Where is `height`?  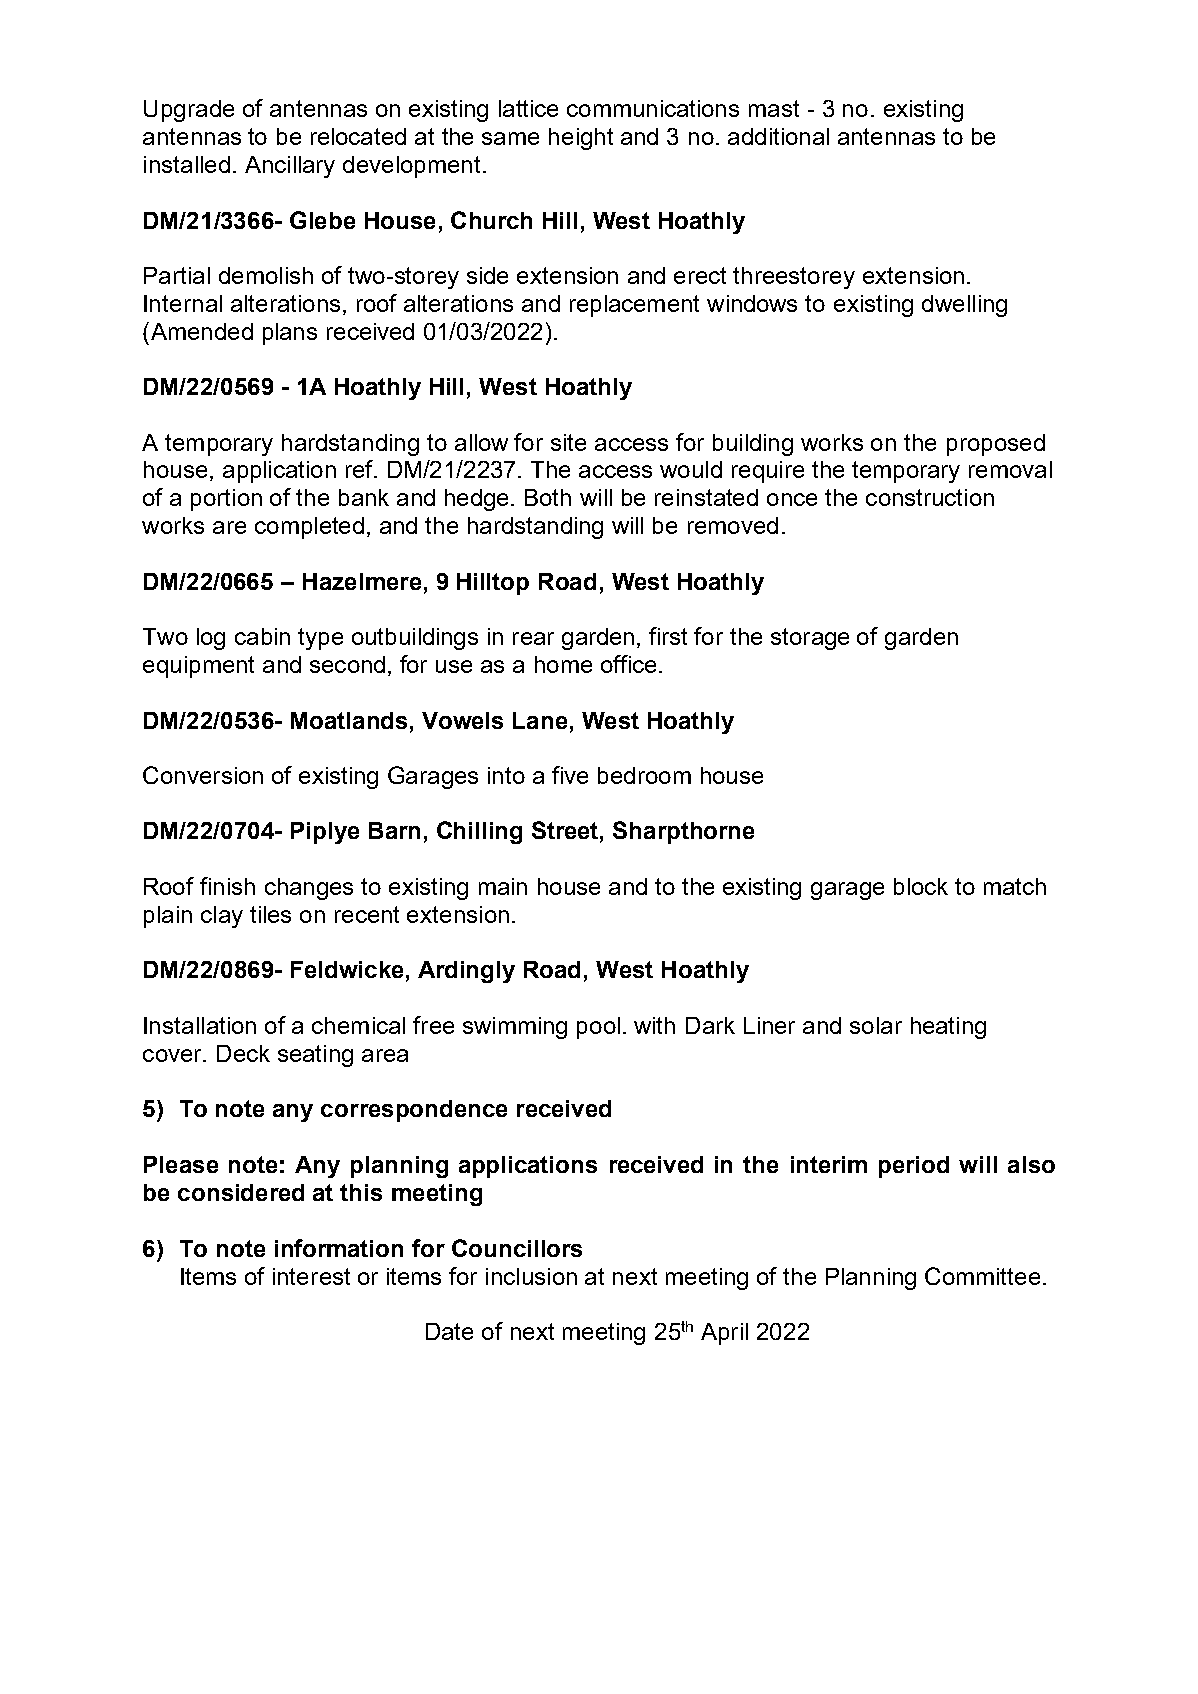
height is located at coordinates (581, 139).
